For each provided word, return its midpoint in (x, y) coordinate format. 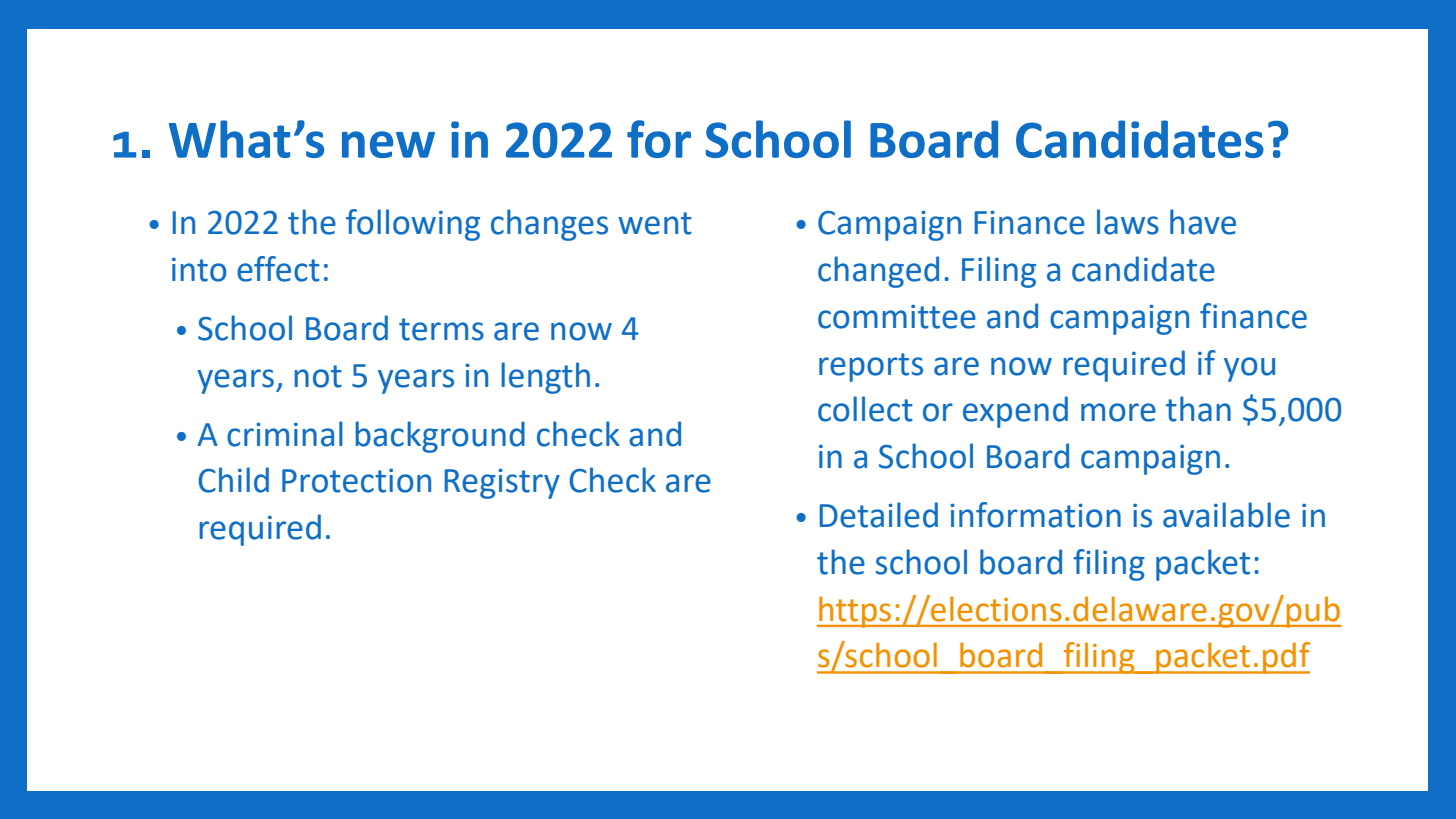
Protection (356, 481)
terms (441, 329)
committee (897, 317)
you (1249, 369)
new (388, 144)
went (655, 223)
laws (1128, 222)
